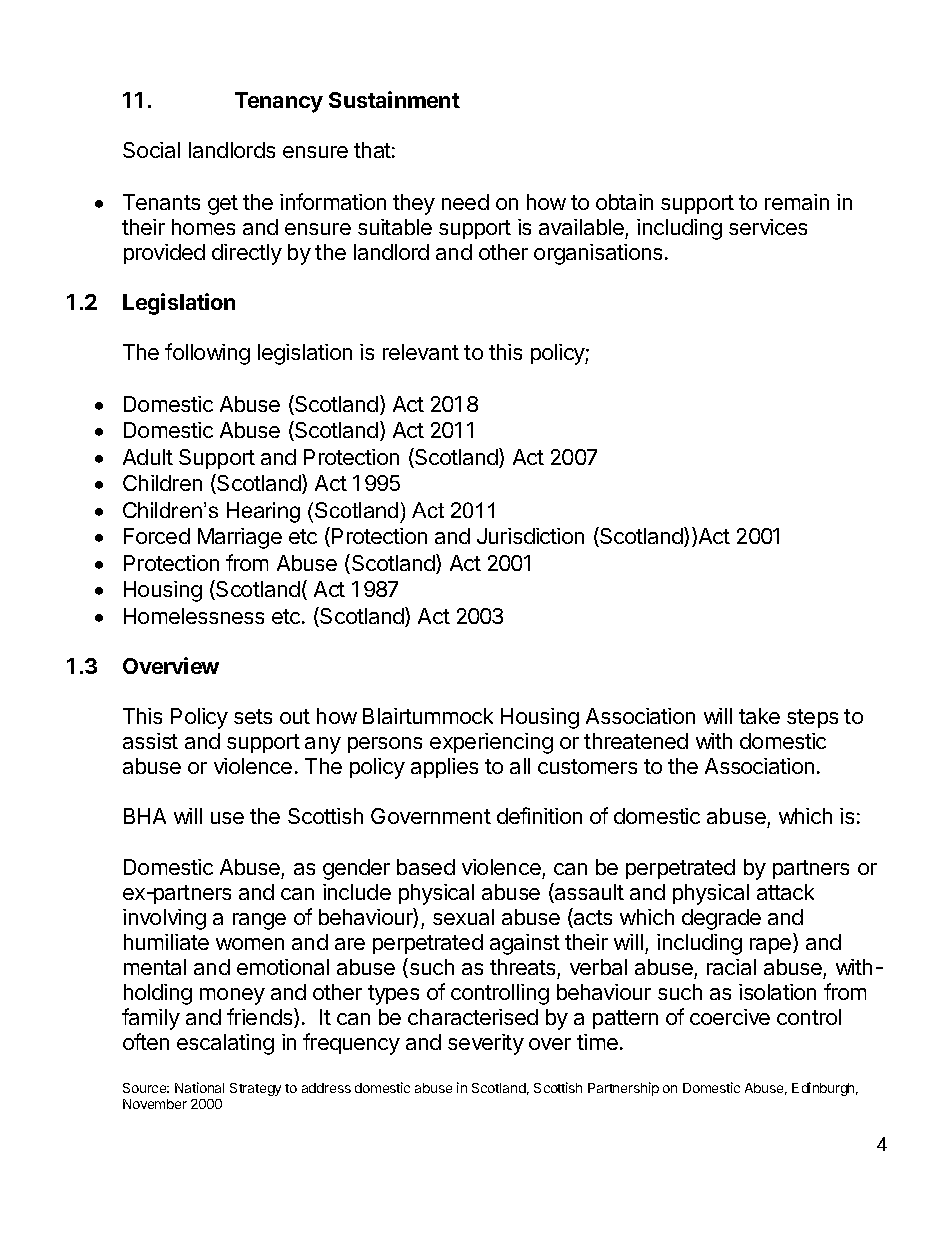  I want to click on remain, so click(797, 202).
